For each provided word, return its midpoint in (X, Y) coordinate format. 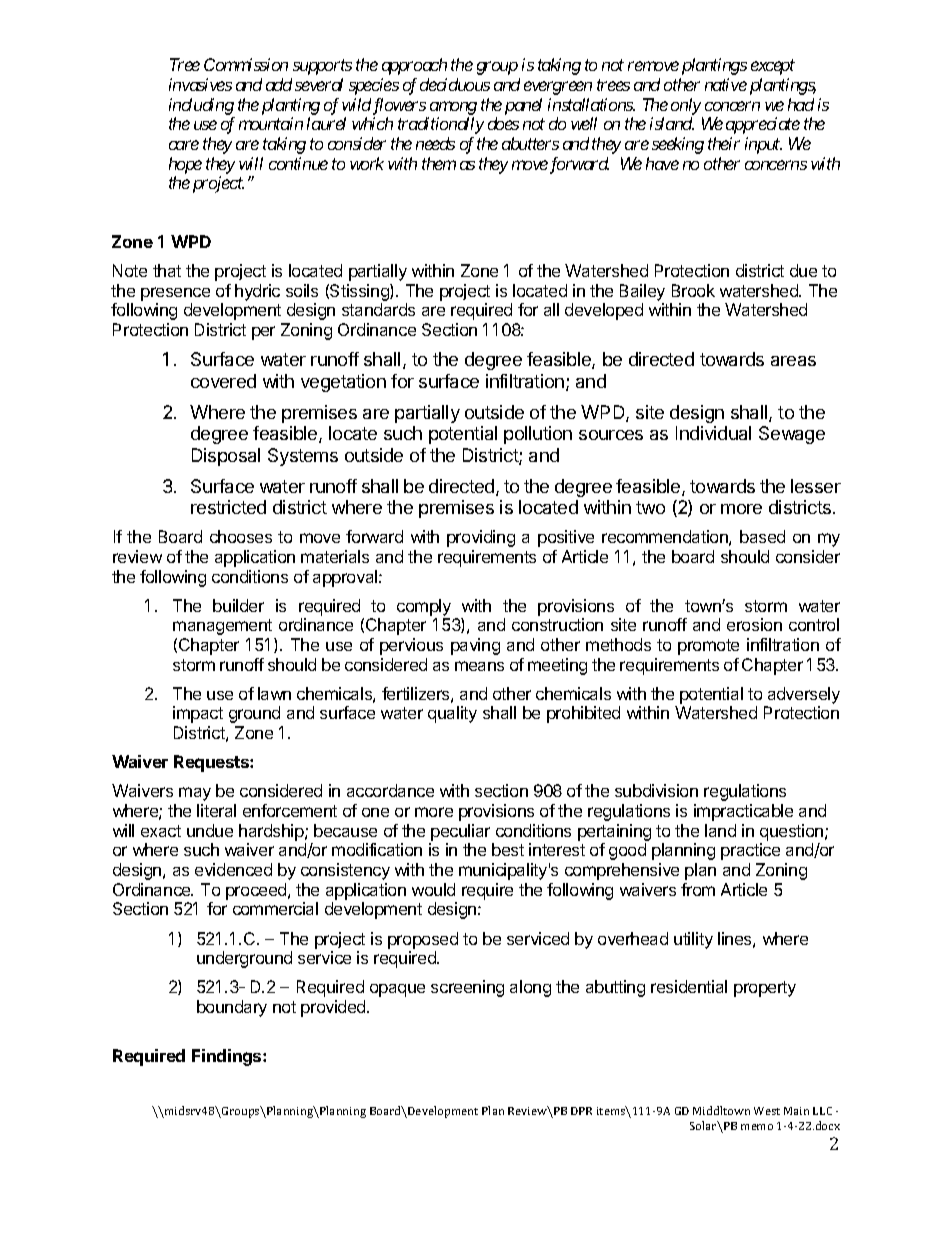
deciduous (455, 84)
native (726, 84)
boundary (232, 1008)
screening (467, 988)
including (201, 106)
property (765, 989)
